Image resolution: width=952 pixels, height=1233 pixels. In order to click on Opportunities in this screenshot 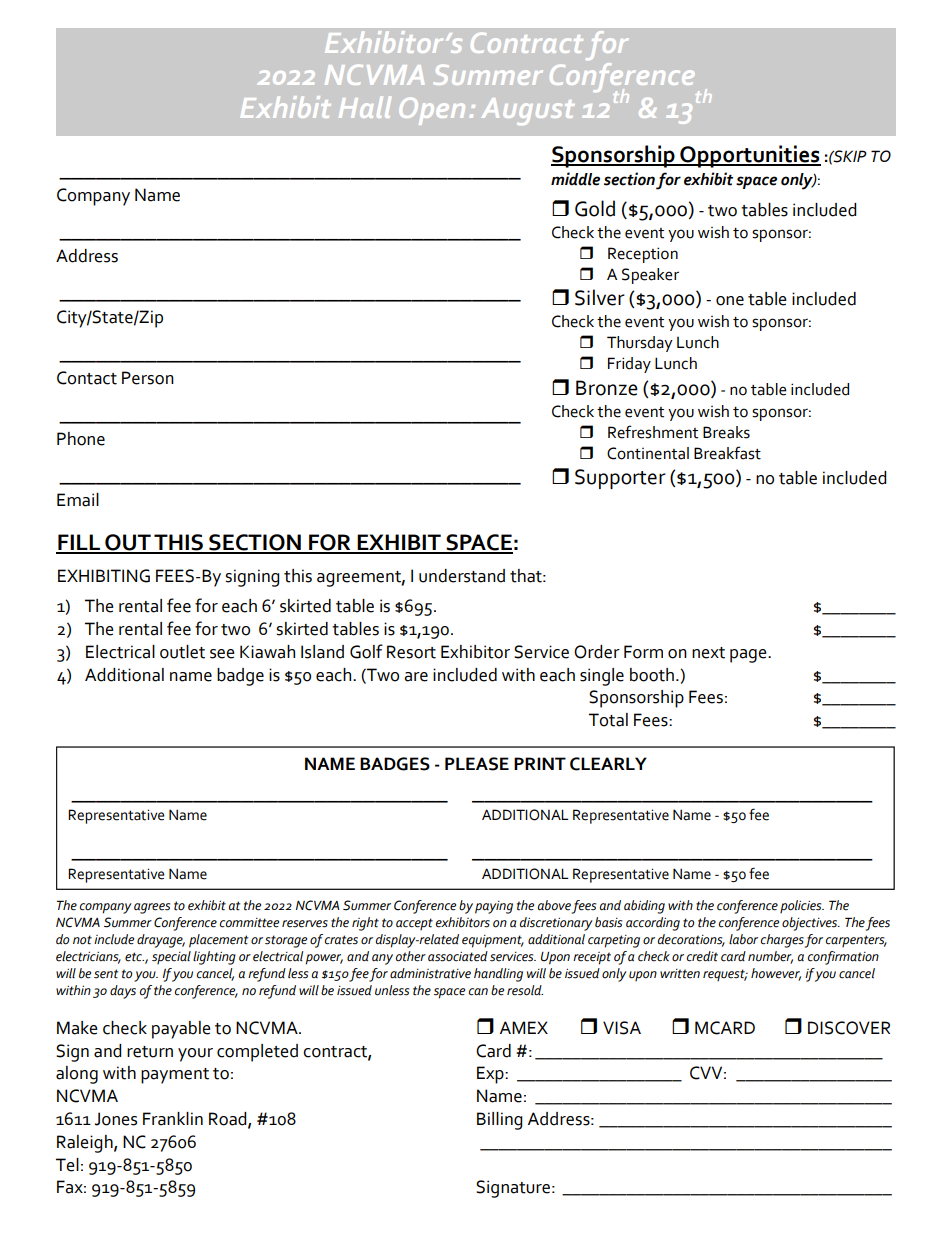, I will do `click(749, 156)`.
